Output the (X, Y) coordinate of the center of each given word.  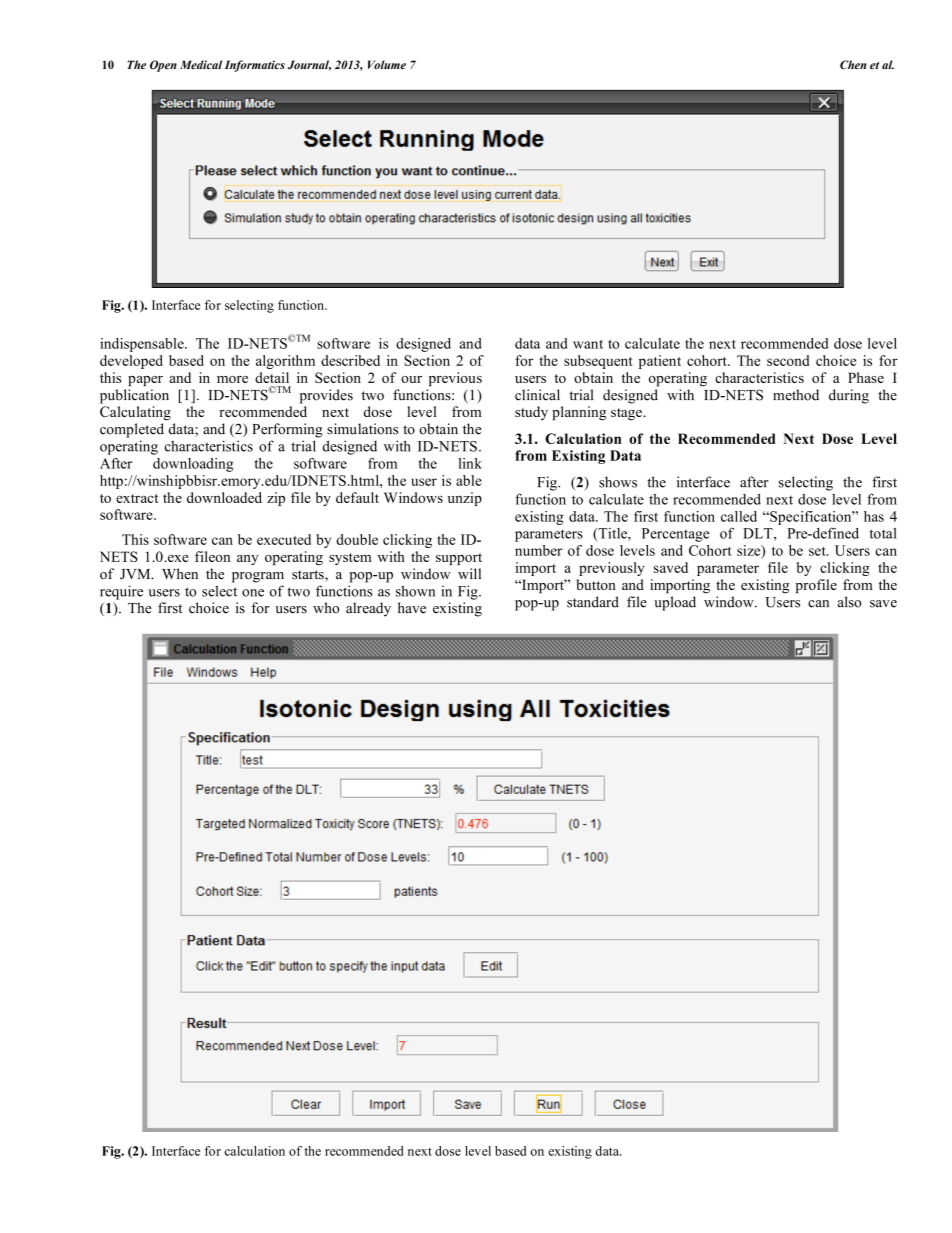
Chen (853, 64)
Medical (201, 64)
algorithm (285, 362)
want (588, 344)
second (788, 360)
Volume (387, 64)
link (470, 463)
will (469, 573)
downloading (193, 465)
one (253, 593)
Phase (866, 377)
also (850, 602)
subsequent (598, 362)
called (739, 516)
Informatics (255, 66)
